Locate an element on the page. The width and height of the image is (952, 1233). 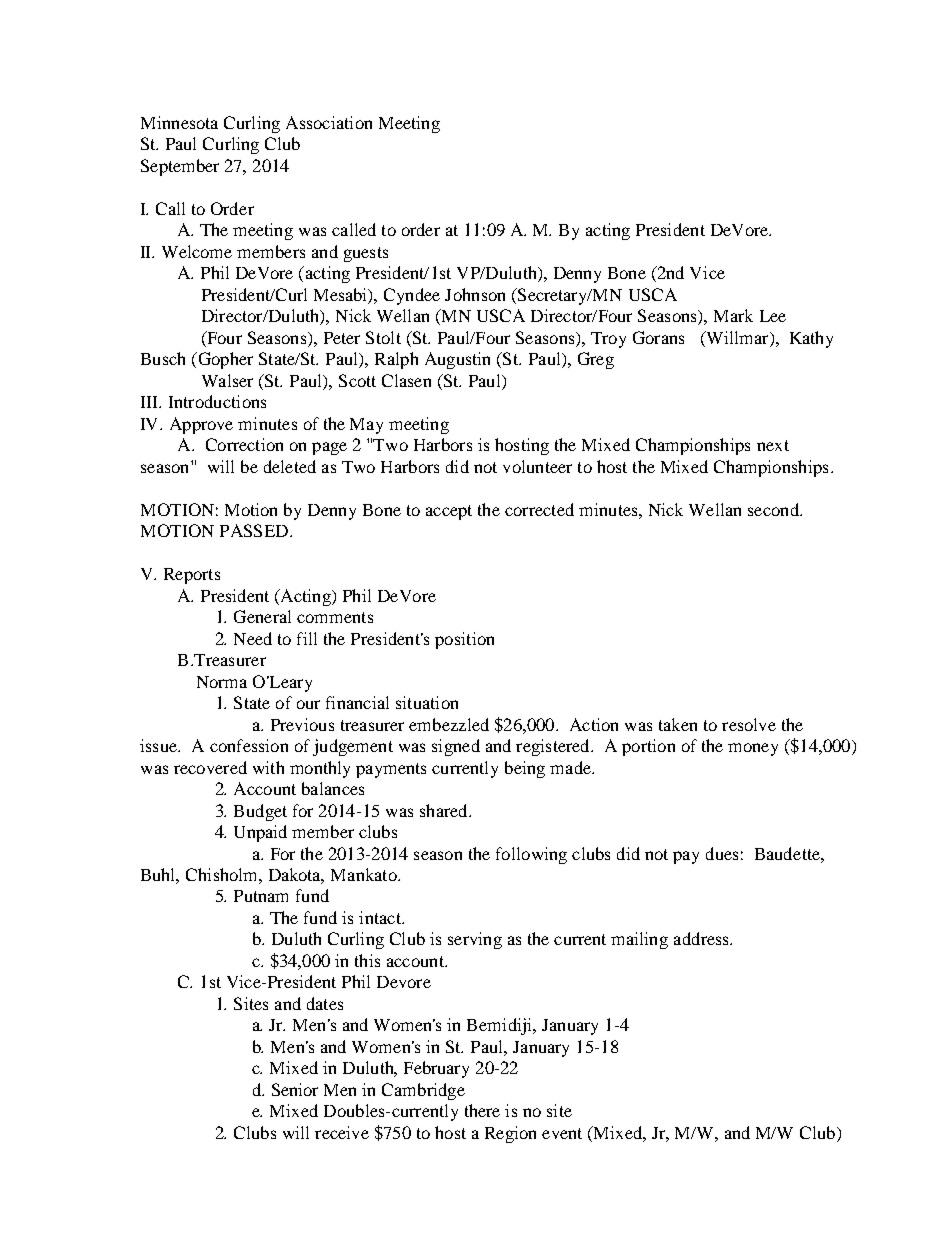
September is located at coordinates (180, 167).
